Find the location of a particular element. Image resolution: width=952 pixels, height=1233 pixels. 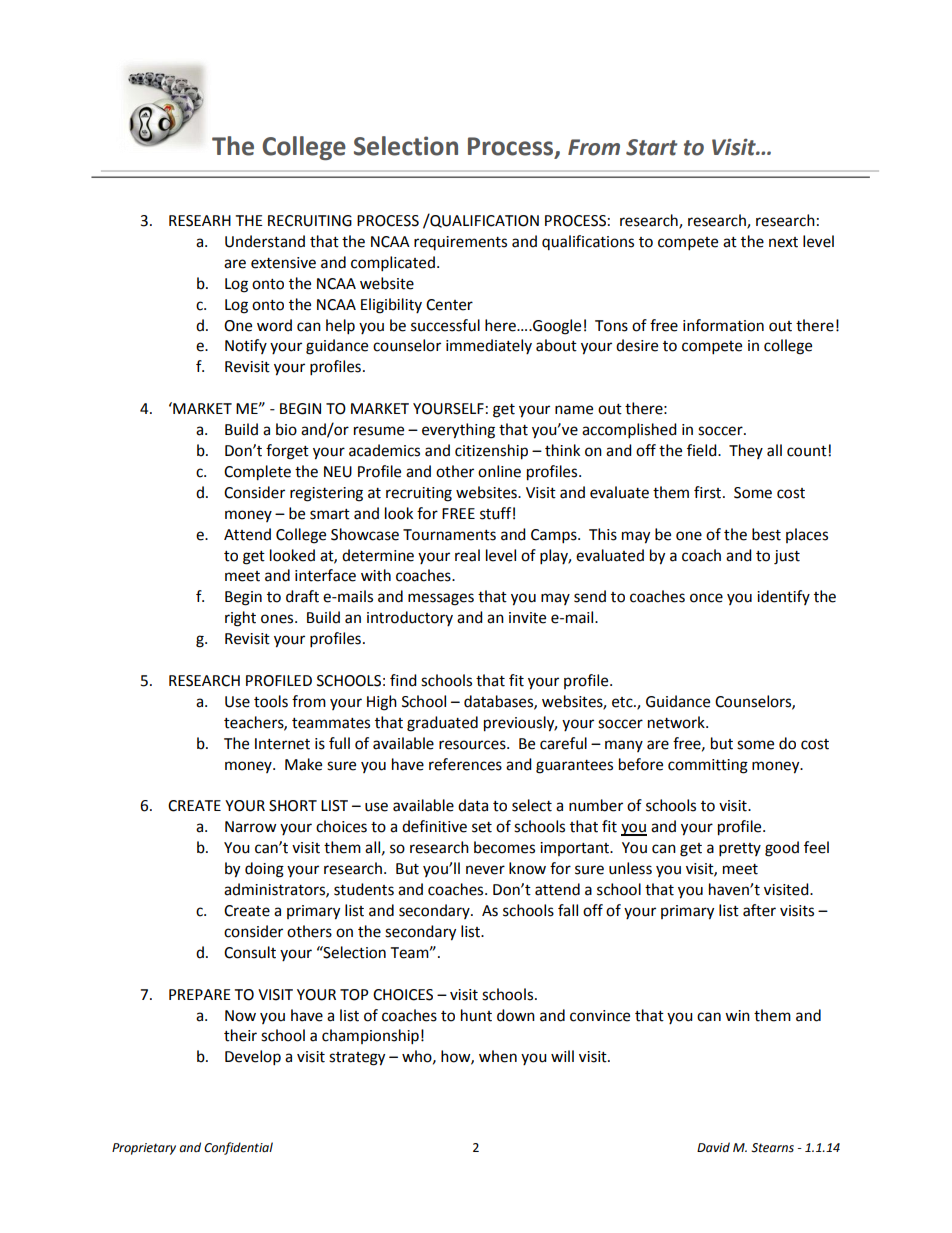

David is located at coordinates (713, 1147).
